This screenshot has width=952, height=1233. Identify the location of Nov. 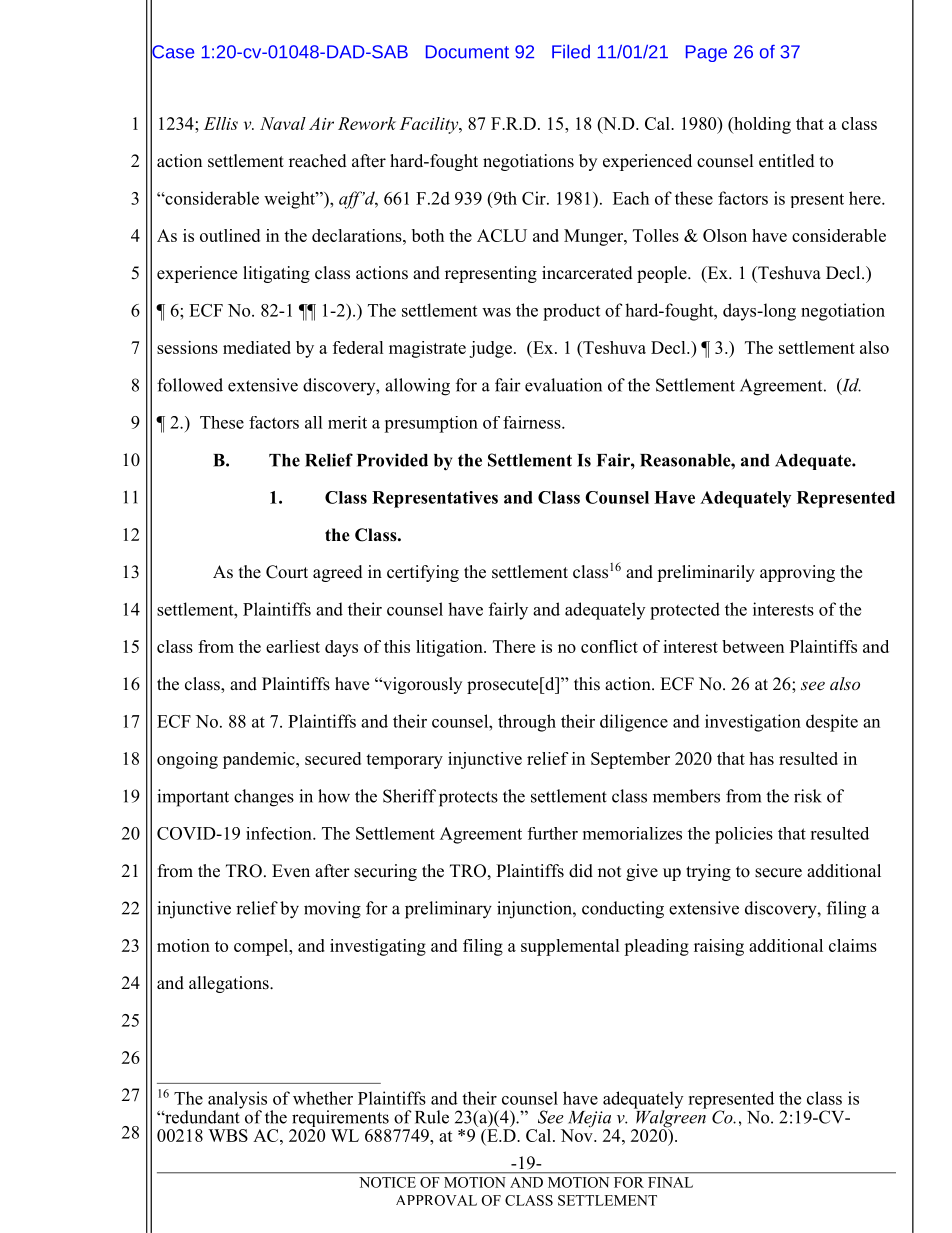
(578, 1135).
